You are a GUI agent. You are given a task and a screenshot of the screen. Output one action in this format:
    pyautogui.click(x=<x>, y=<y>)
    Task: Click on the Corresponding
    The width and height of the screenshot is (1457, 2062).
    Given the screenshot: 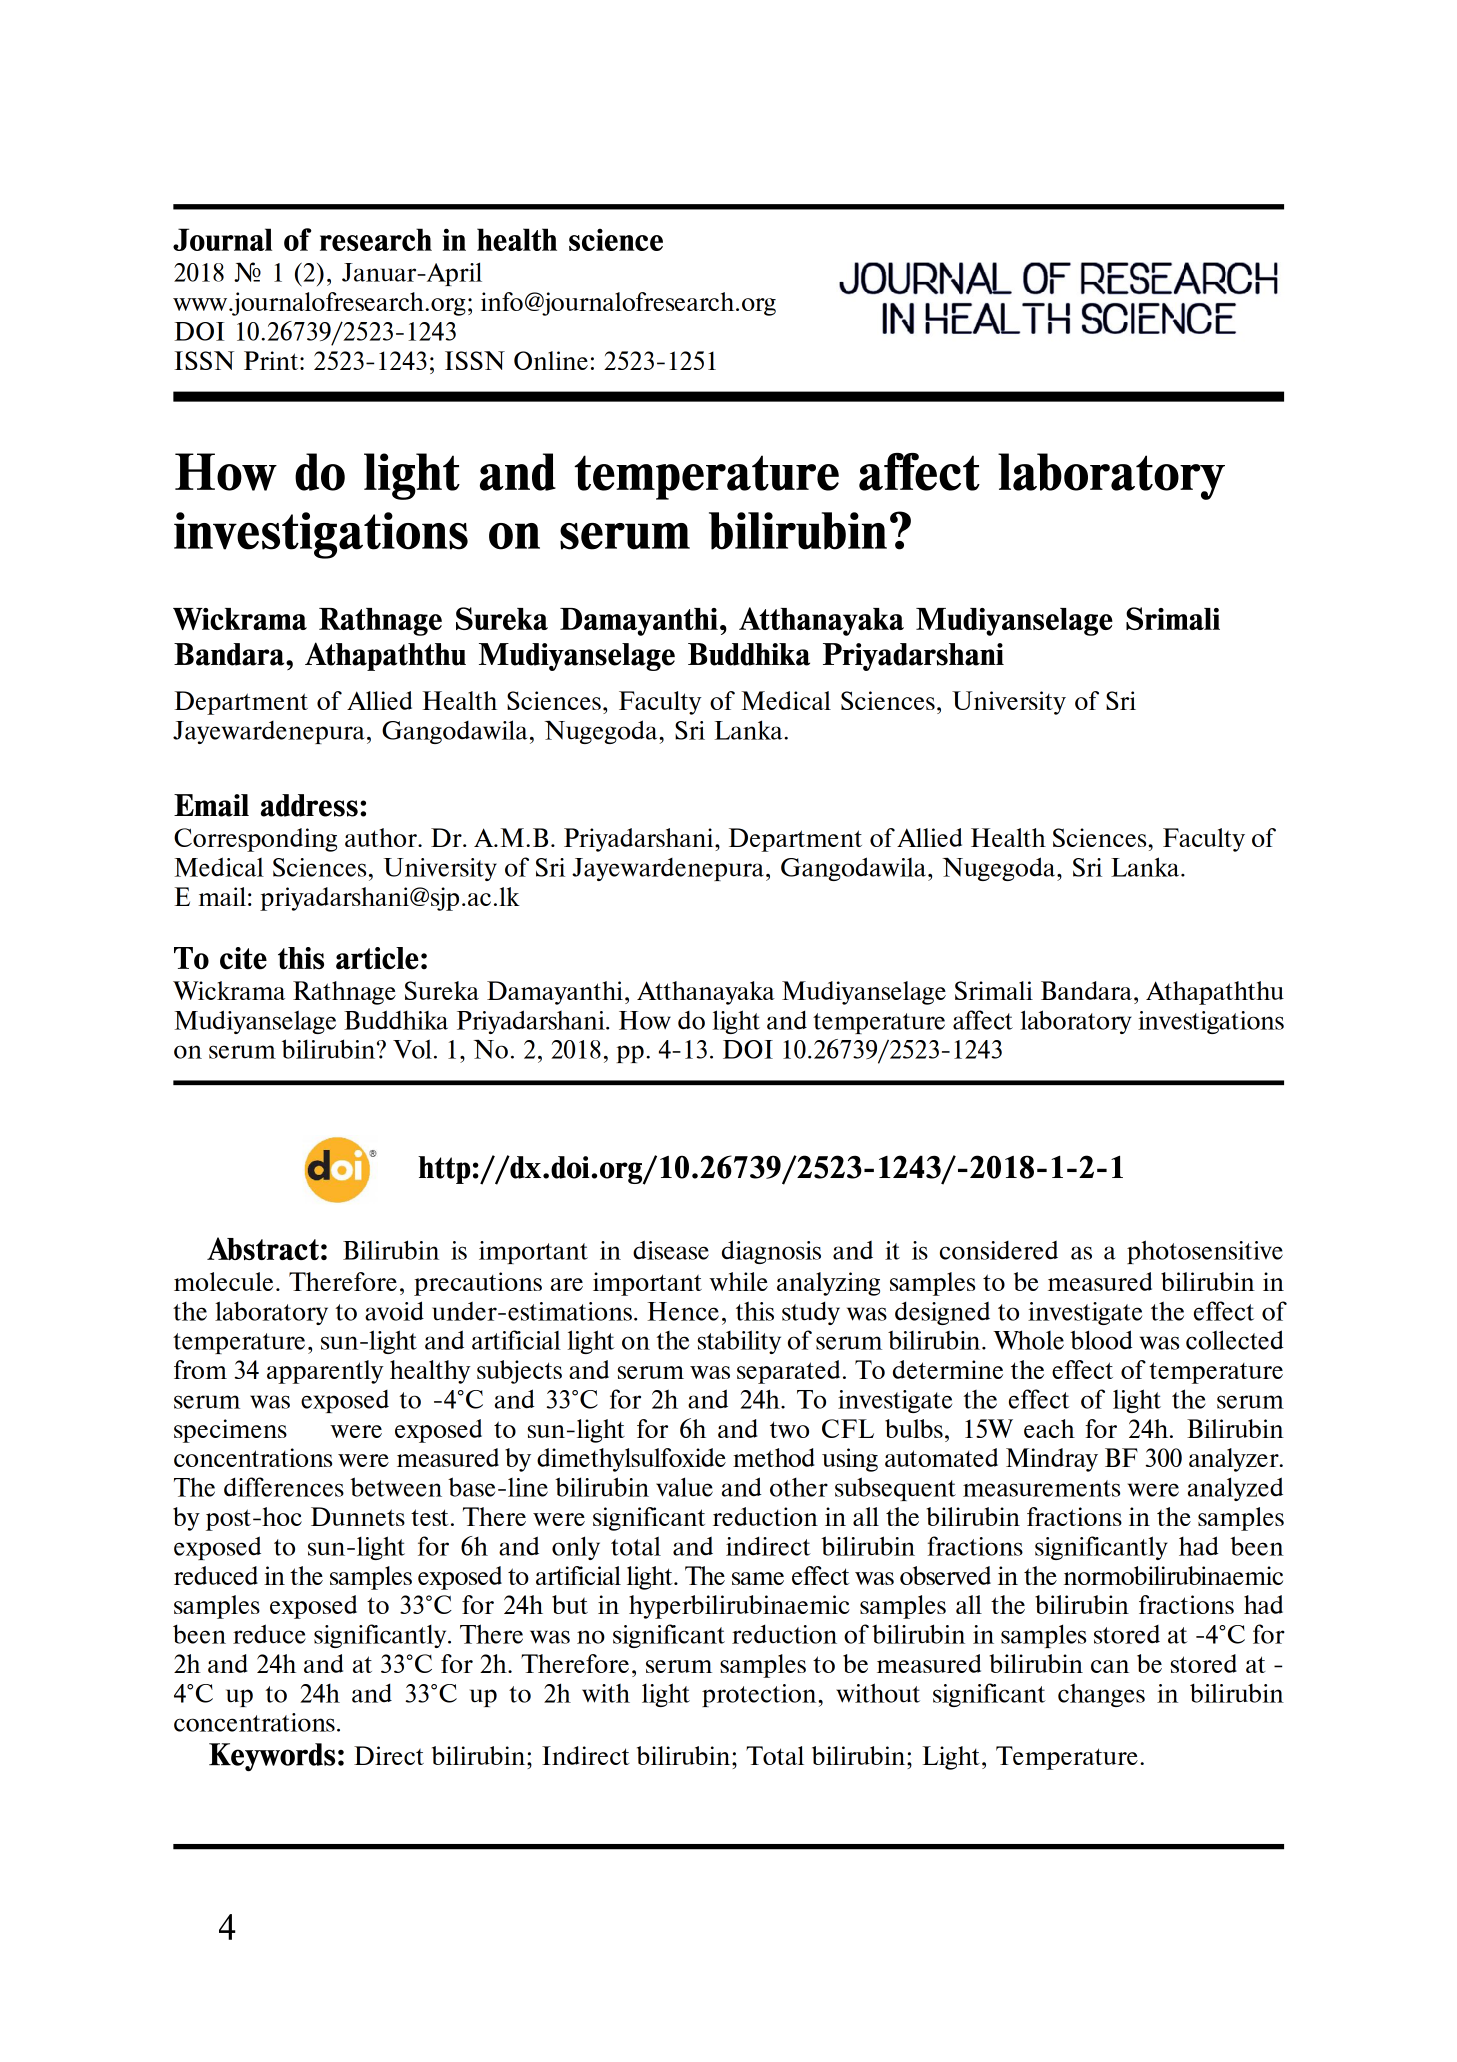 What is the action you would take?
    pyautogui.click(x=255, y=840)
